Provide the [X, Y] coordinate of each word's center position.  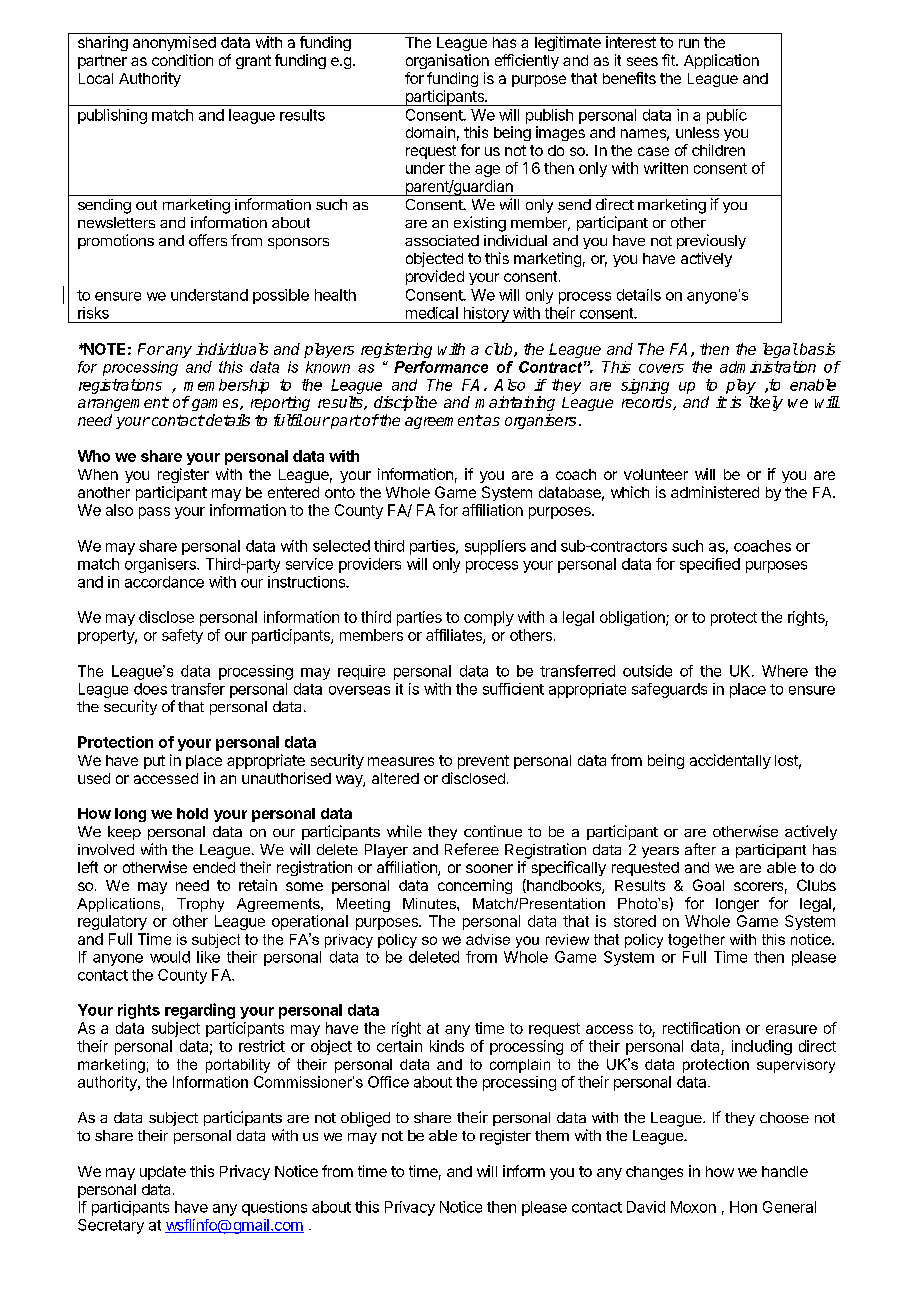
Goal [708, 885]
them [552, 1135]
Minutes [430, 903]
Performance [441, 367]
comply [489, 618]
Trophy [200, 905]
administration [768, 367]
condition [182, 60]
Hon [743, 1207]
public [727, 116]
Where [785, 671]
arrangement [123, 404]
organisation [447, 61]
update [163, 1173]
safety [182, 636]
